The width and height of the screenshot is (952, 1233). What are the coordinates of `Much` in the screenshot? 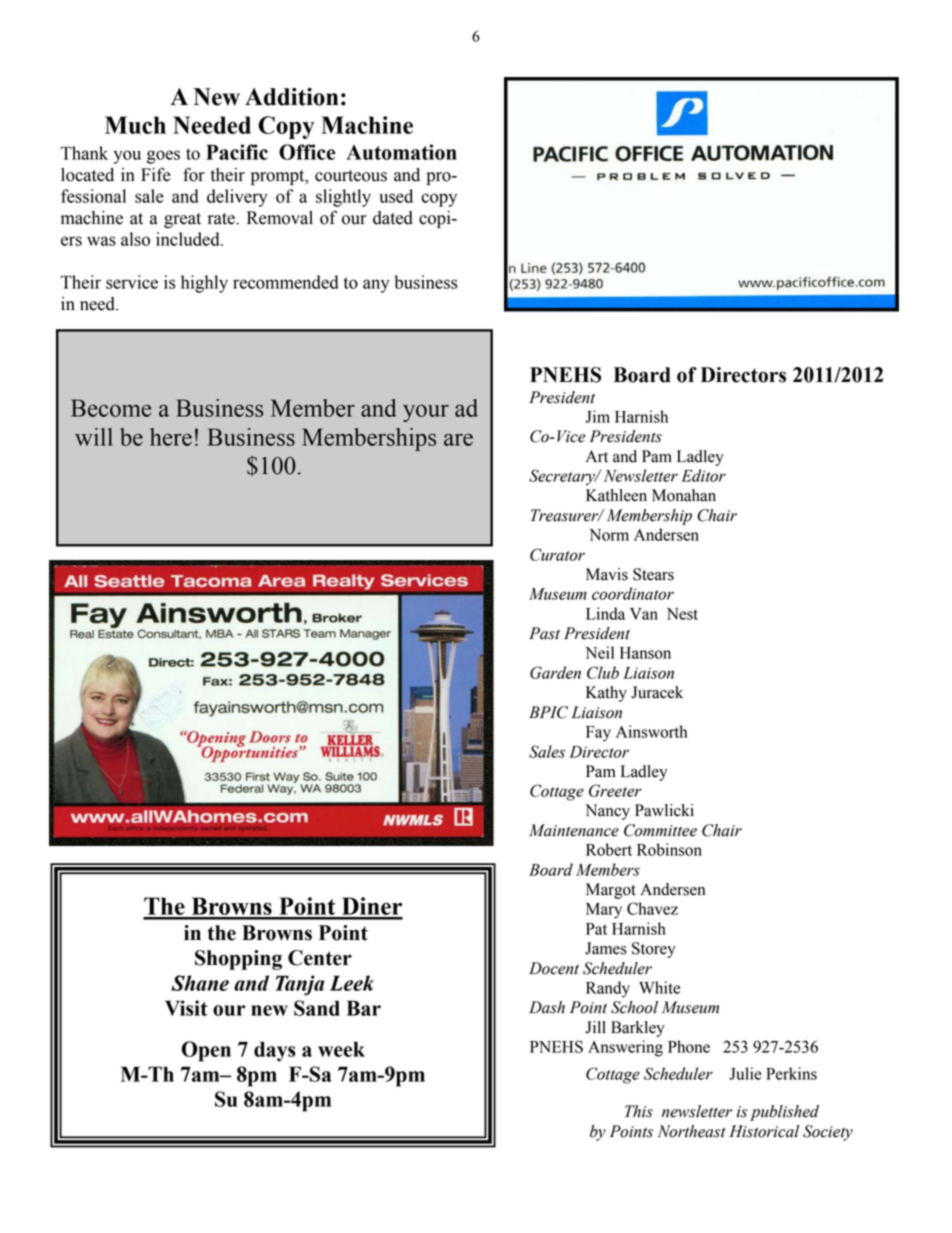 It's located at (135, 125).
